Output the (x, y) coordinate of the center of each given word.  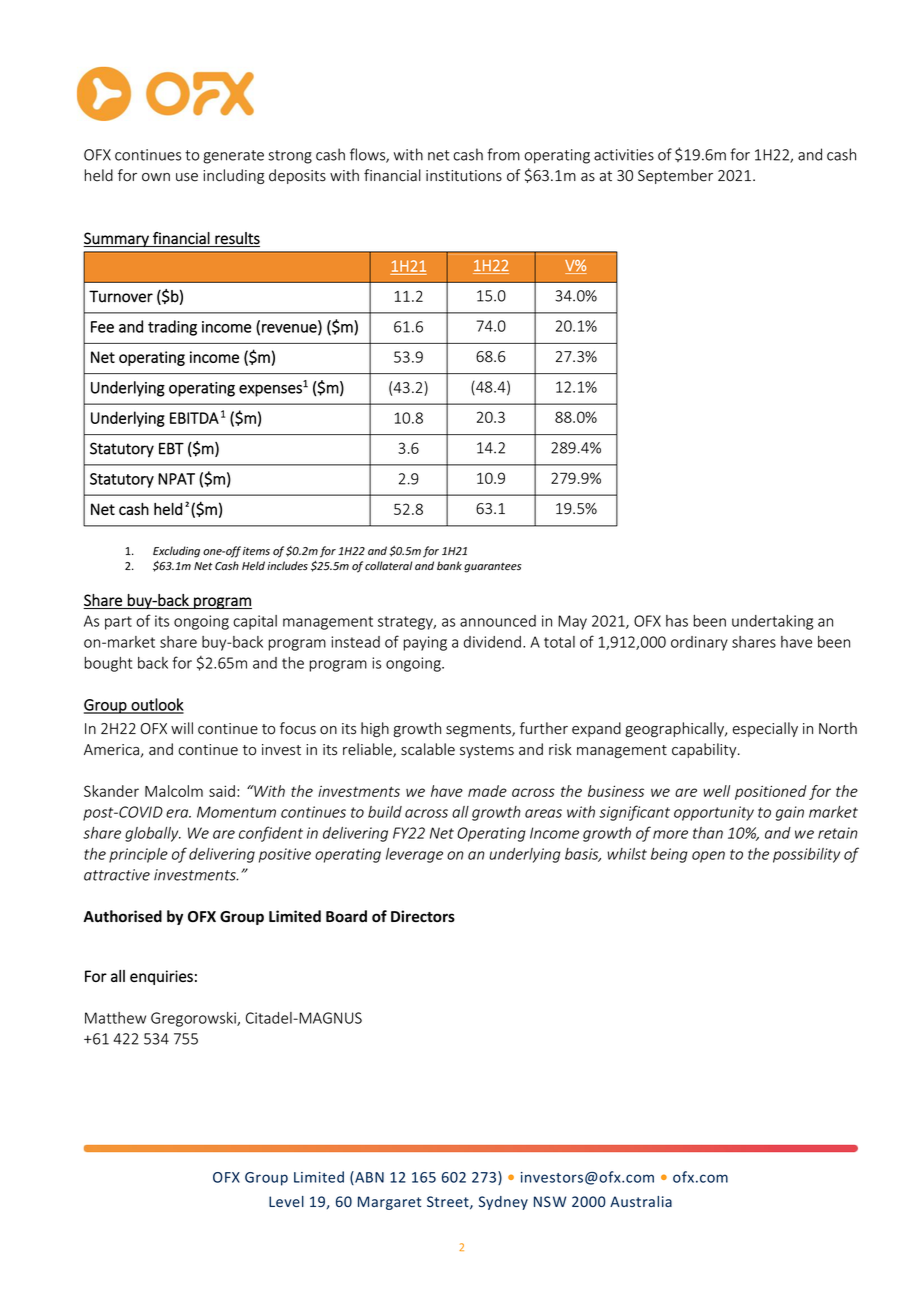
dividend (492, 642)
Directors (423, 916)
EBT (171, 448)
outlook (156, 705)
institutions (464, 176)
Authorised (122, 916)
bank (449, 565)
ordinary (699, 643)
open (708, 857)
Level (286, 1201)
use (187, 177)
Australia (641, 1201)
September (675, 176)
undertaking (772, 622)
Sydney (503, 1203)
